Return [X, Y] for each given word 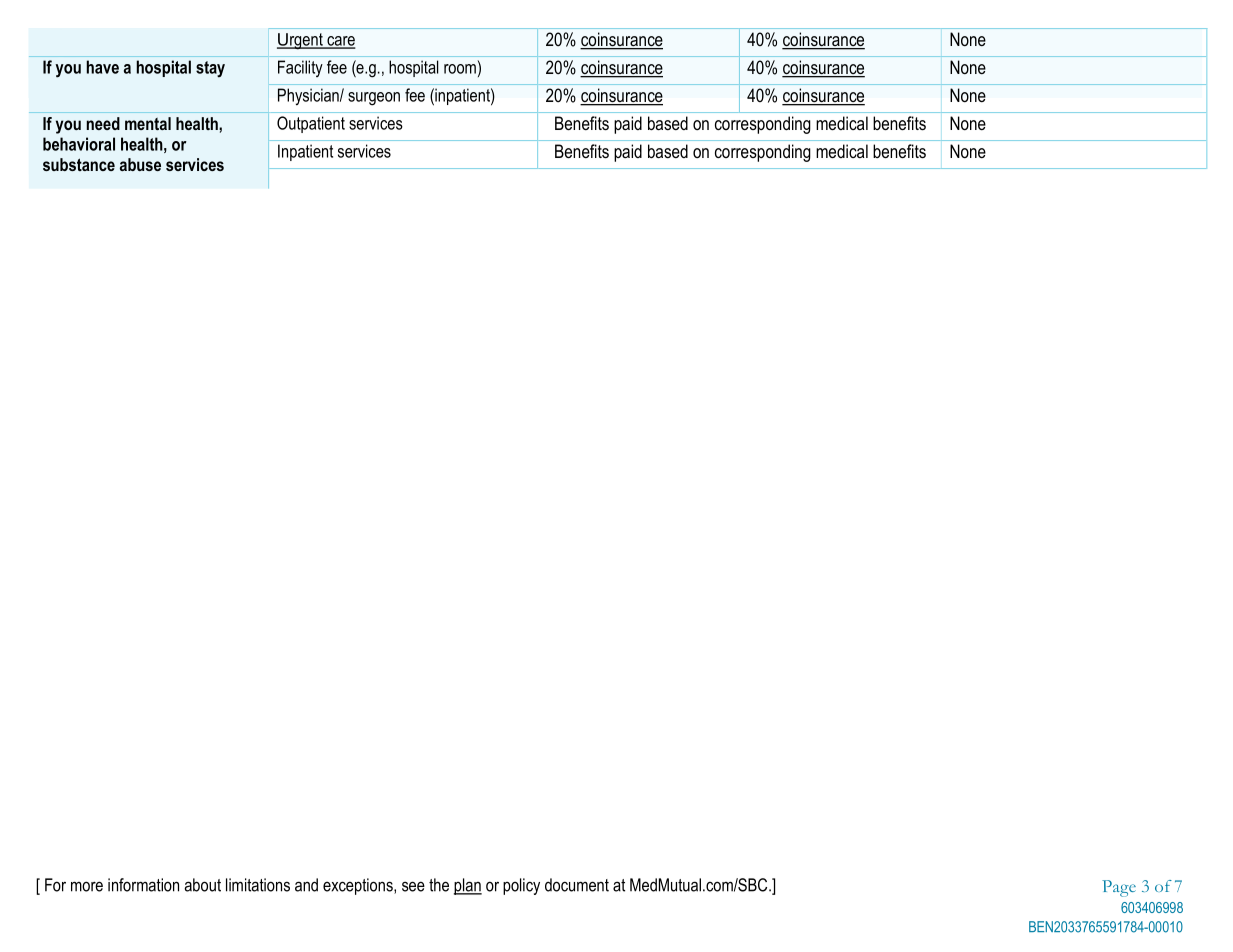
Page [1119, 888]
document [577, 885]
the [439, 885]
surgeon [374, 99]
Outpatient [311, 124]
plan [468, 886]
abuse [140, 164]
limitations [258, 885]
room [460, 69]
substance [79, 164]
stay [210, 69]
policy [521, 886]
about [202, 885]
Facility [300, 68]
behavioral [79, 144]
